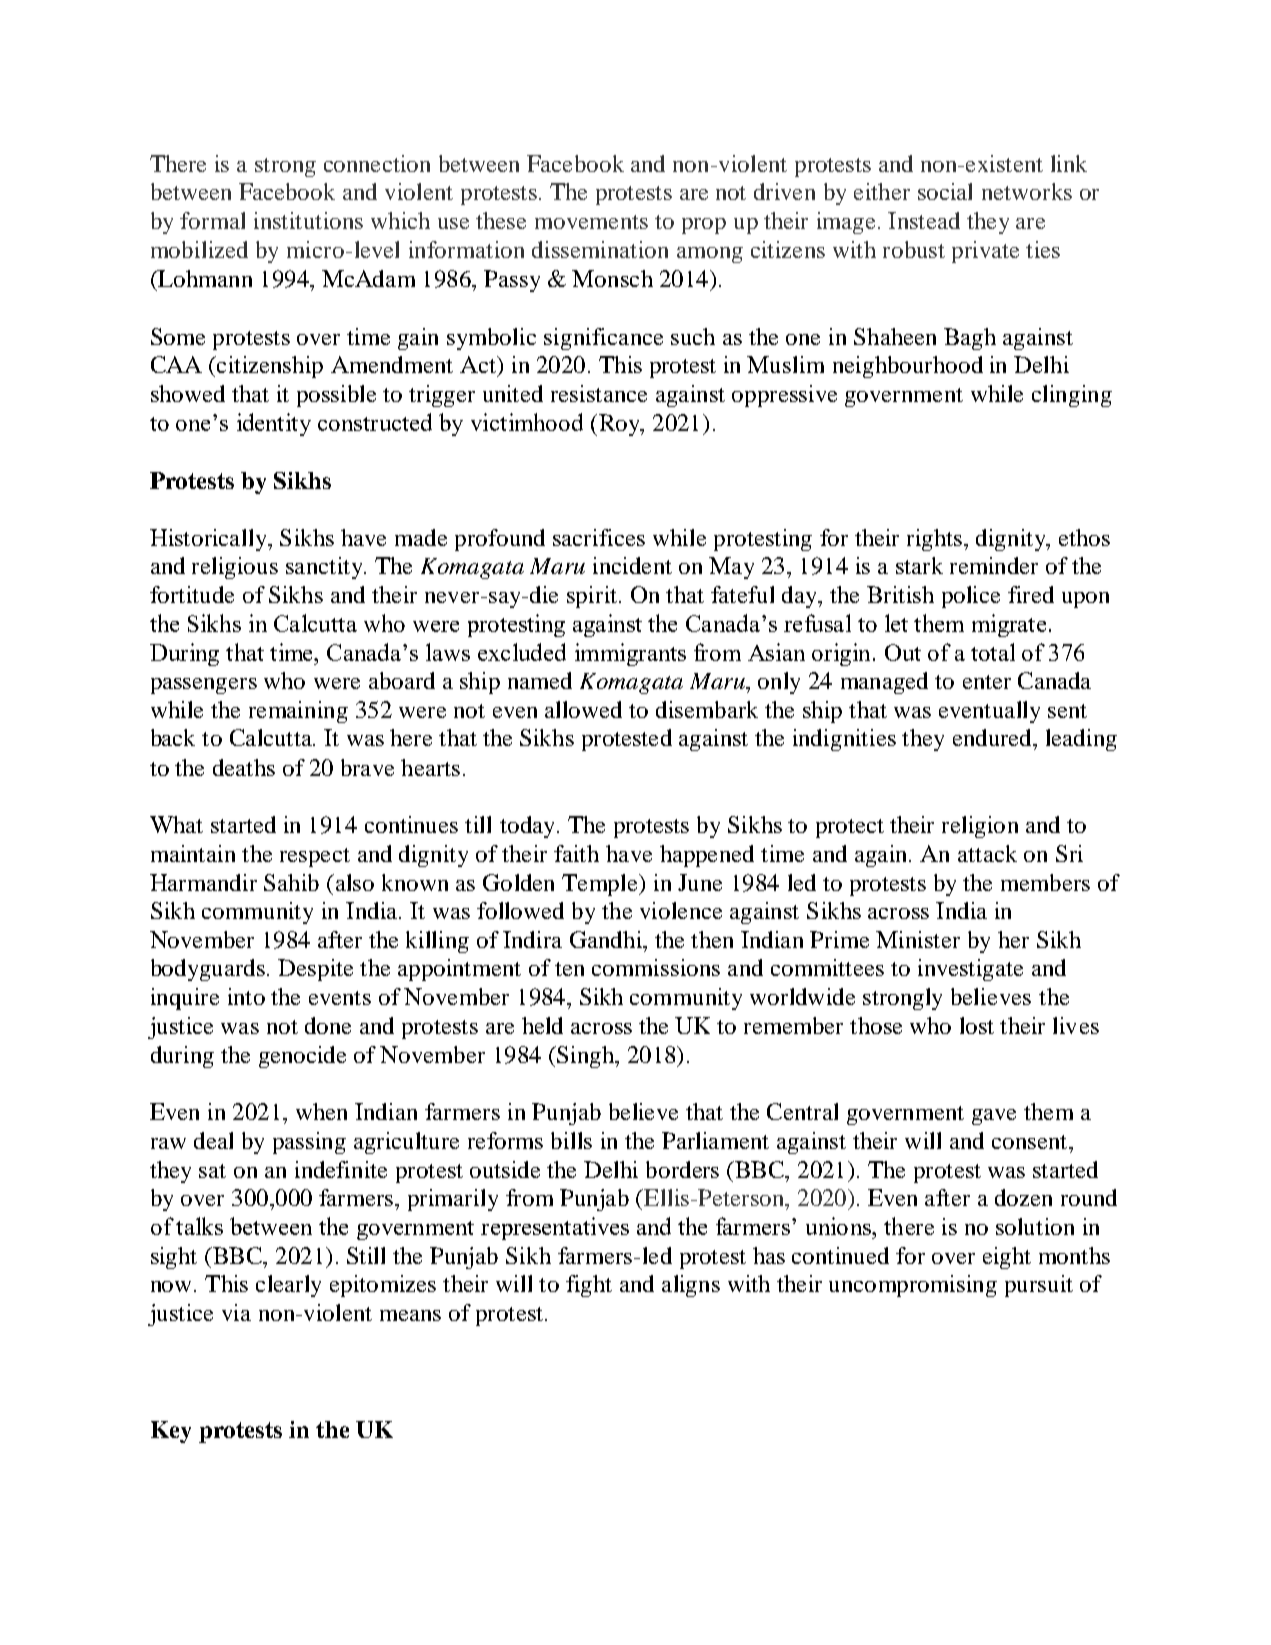 This document has width=1271, height=1645. Describe the element at coordinates (630, 654) in the document. I see `immigrants` at that location.
